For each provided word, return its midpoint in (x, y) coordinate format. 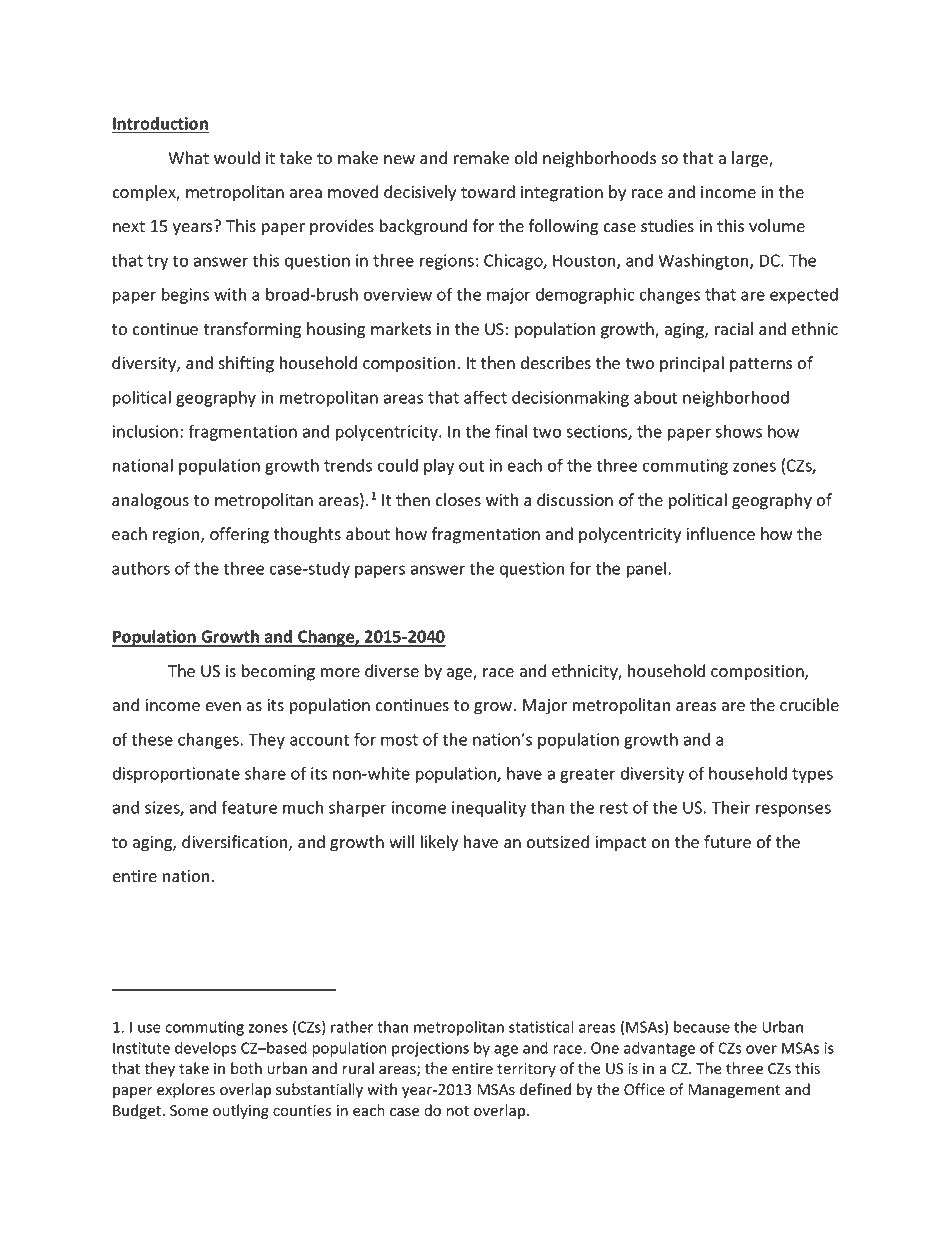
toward (488, 192)
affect (485, 397)
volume (777, 226)
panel (646, 570)
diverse (392, 671)
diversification (236, 843)
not (458, 1111)
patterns (761, 365)
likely (439, 843)
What (188, 158)
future (727, 842)
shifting (246, 364)
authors (141, 568)
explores (186, 1090)
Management (734, 1091)
